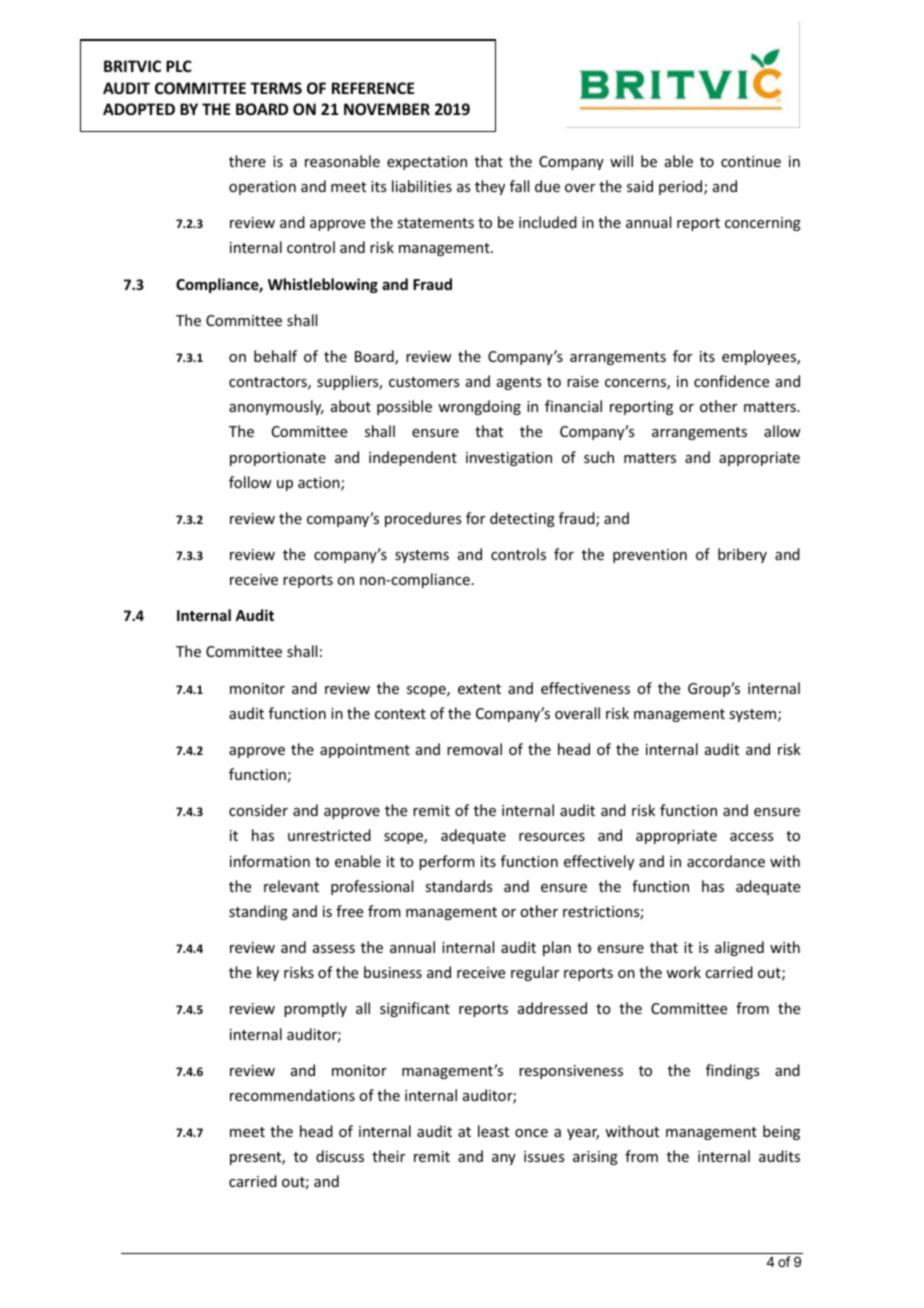 The width and height of the screenshot is (924, 1308). I want to click on PLC, so click(179, 66).
